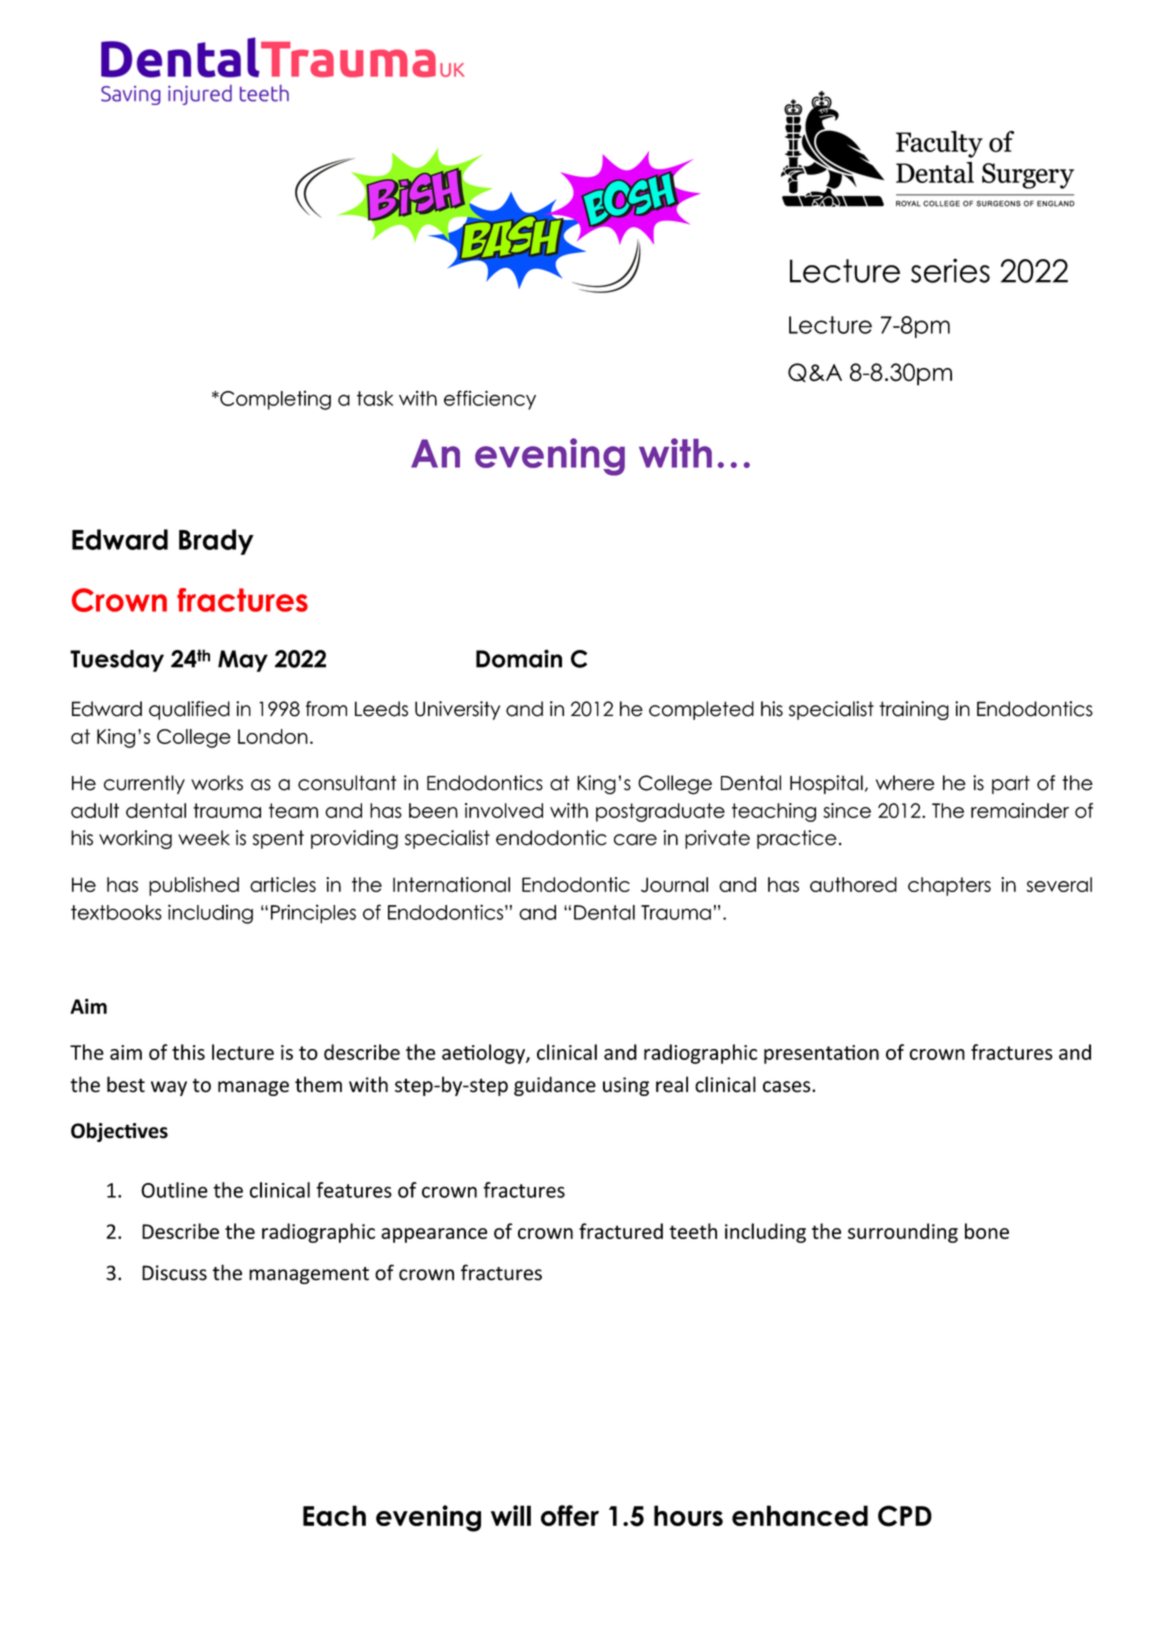 This image has width=1163, height=1645. I want to click on fractured, so click(621, 1231).
